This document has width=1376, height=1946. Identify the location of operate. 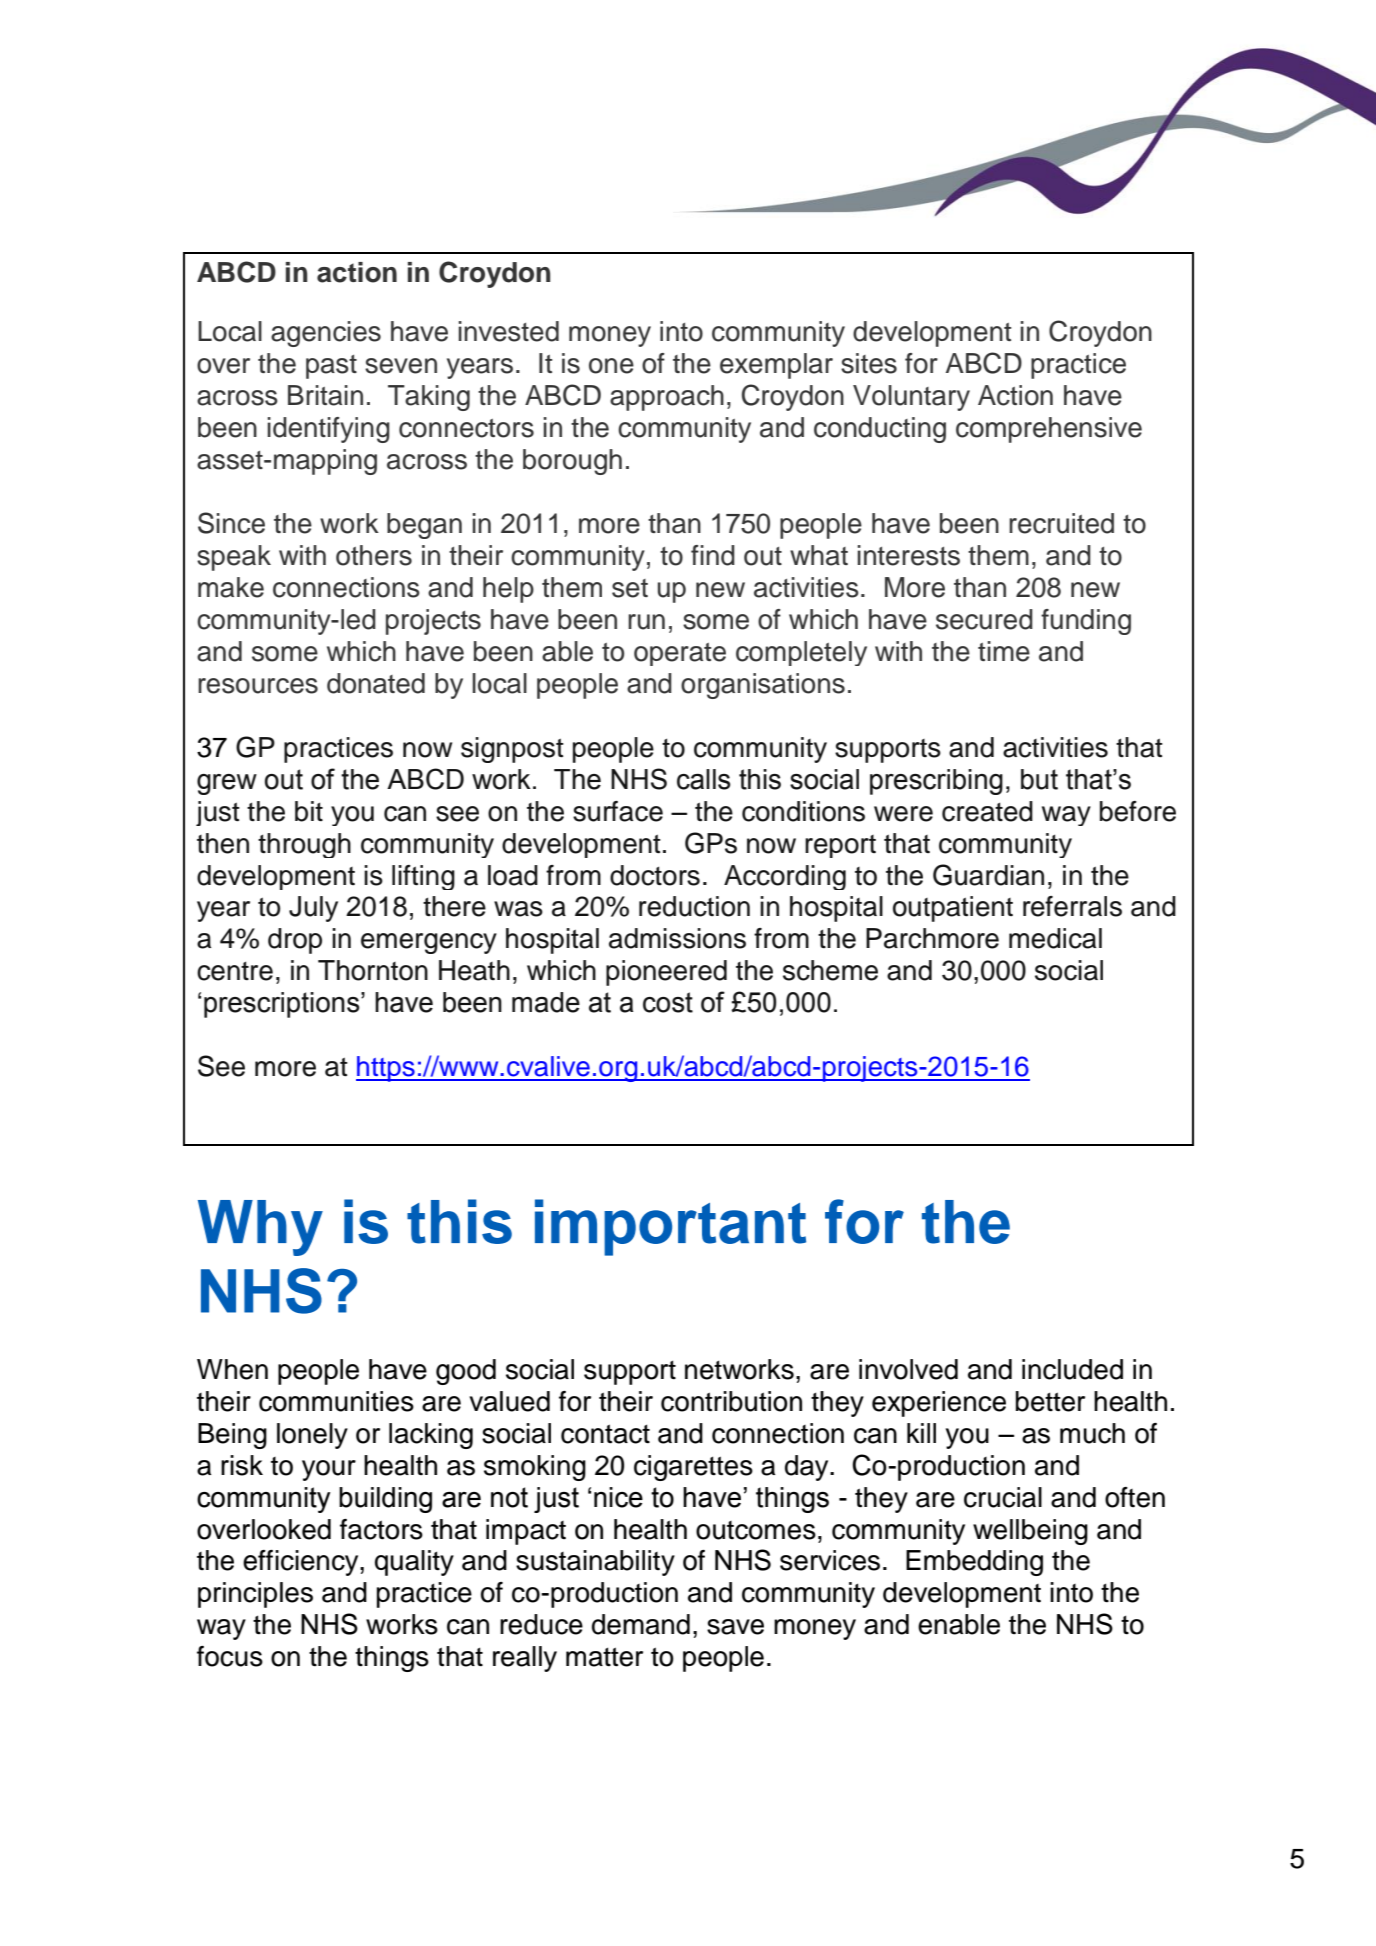
(680, 654).
